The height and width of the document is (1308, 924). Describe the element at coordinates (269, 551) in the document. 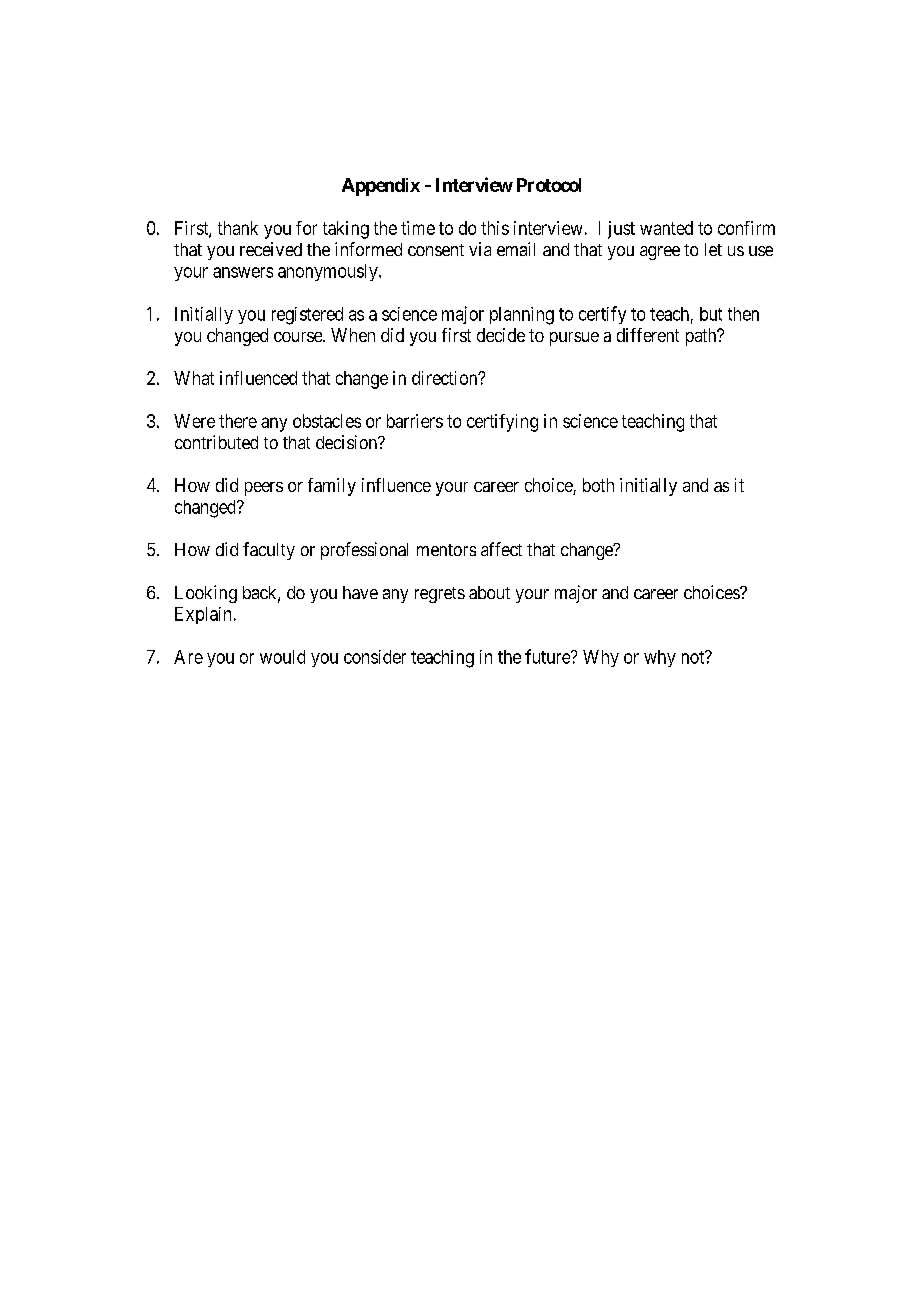

I see `faculty` at that location.
